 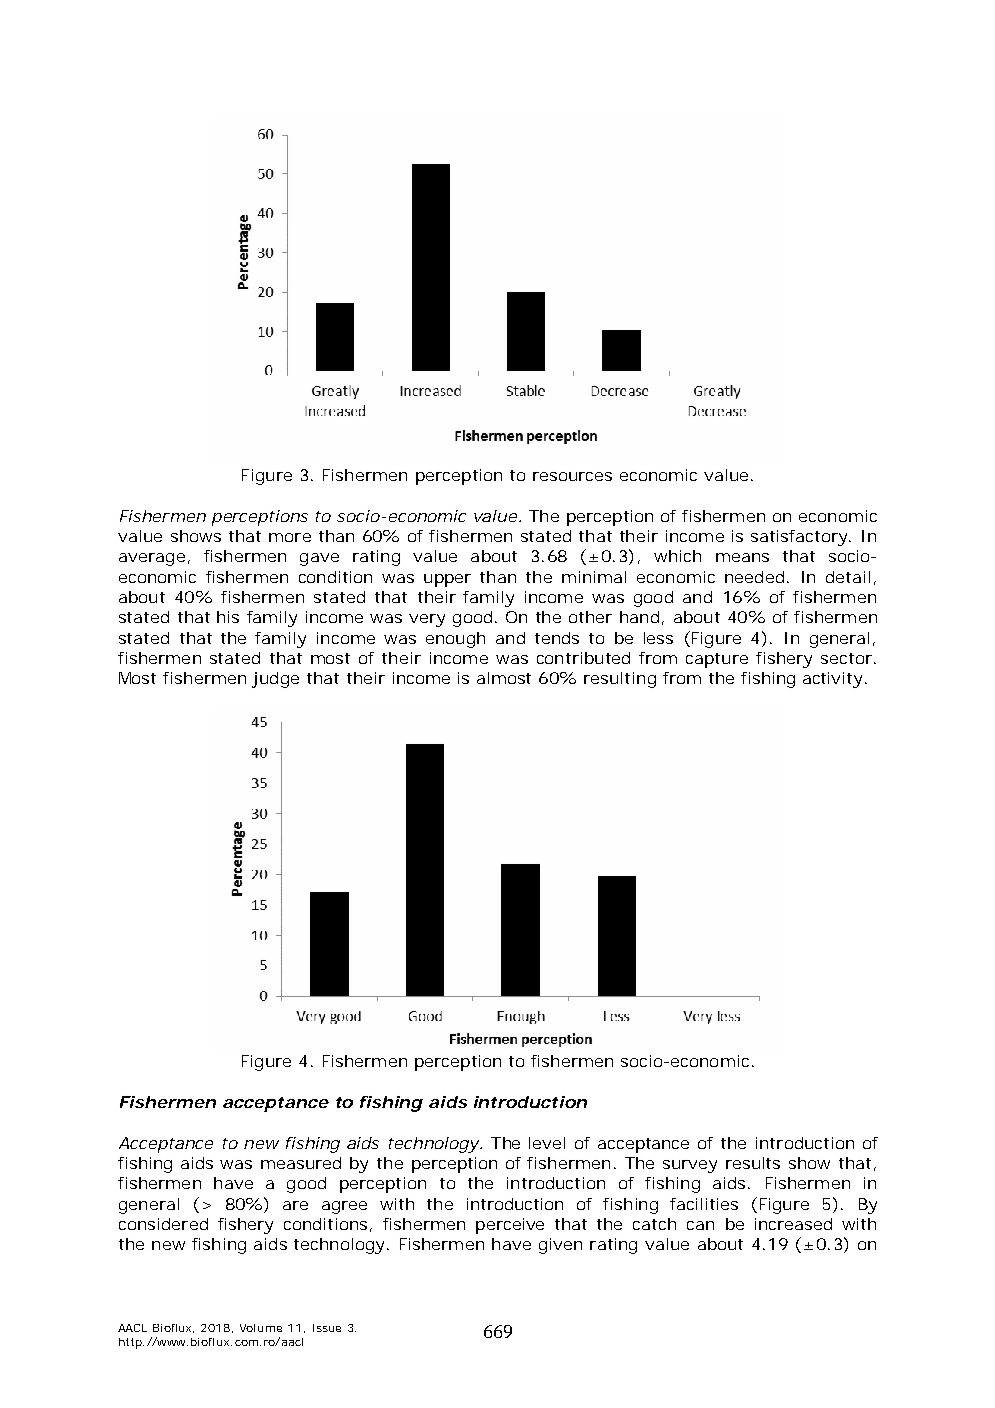 I want to click on activity, so click(x=832, y=680).
